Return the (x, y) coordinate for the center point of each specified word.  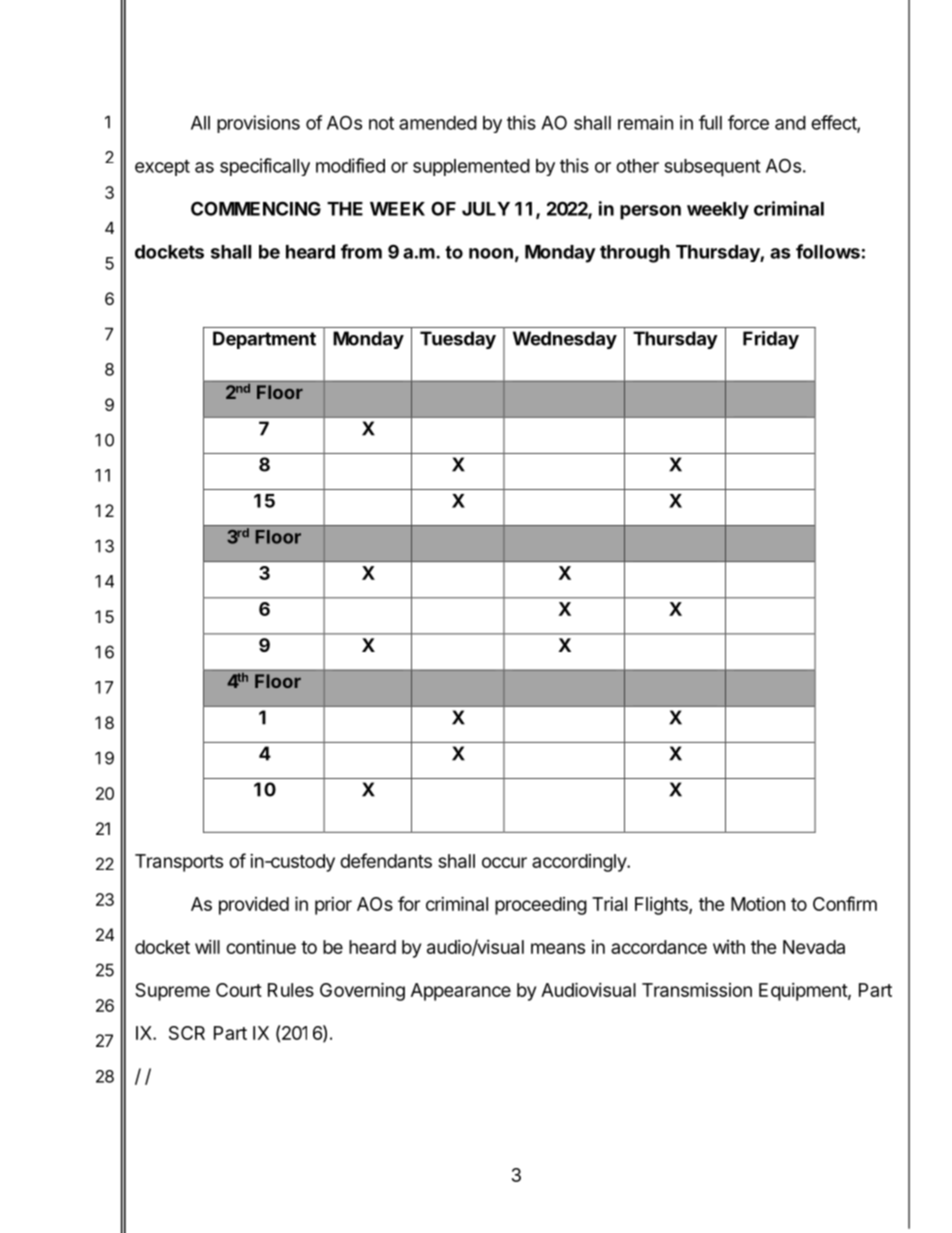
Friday (771, 340)
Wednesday (565, 340)
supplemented (471, 167)
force (748, 122)
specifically (265, 167)
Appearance (461, 992)
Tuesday (458, 340)
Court (239, 990)
